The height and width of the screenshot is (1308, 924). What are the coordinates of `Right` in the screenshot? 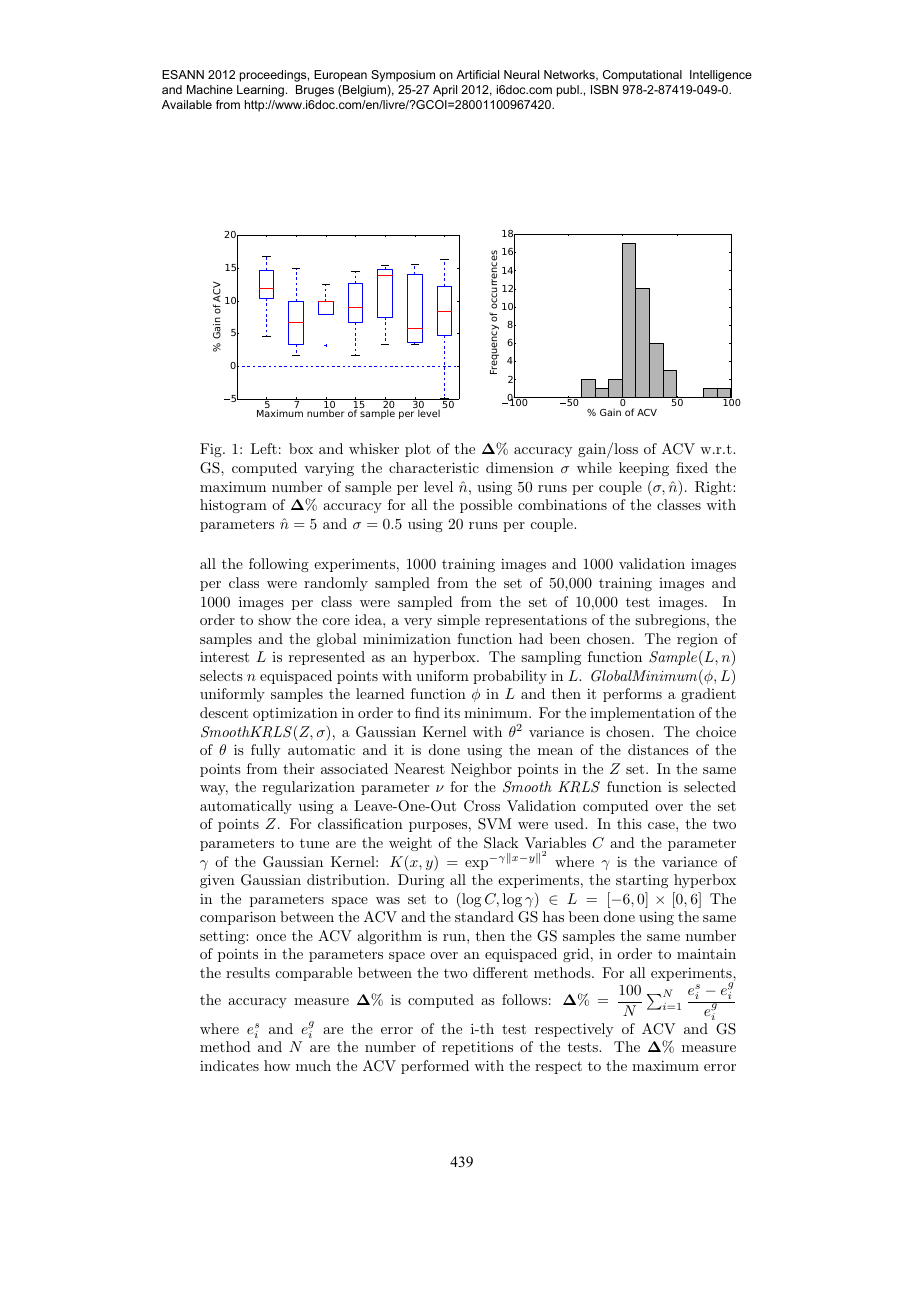 It's located at (714, 488).
